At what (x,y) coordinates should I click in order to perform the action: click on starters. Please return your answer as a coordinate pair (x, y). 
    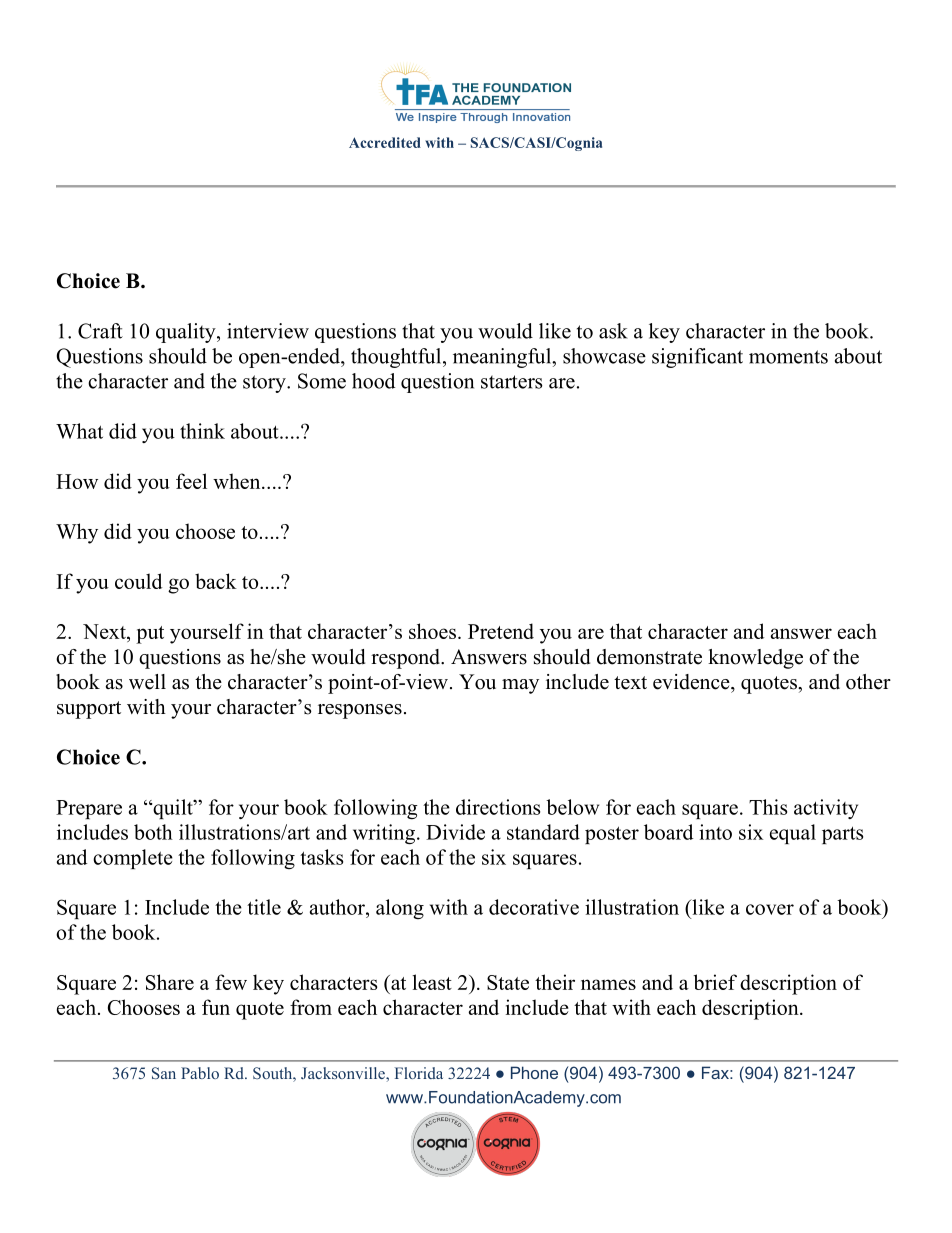
    Looking at the image, I should click on (512, 382).
